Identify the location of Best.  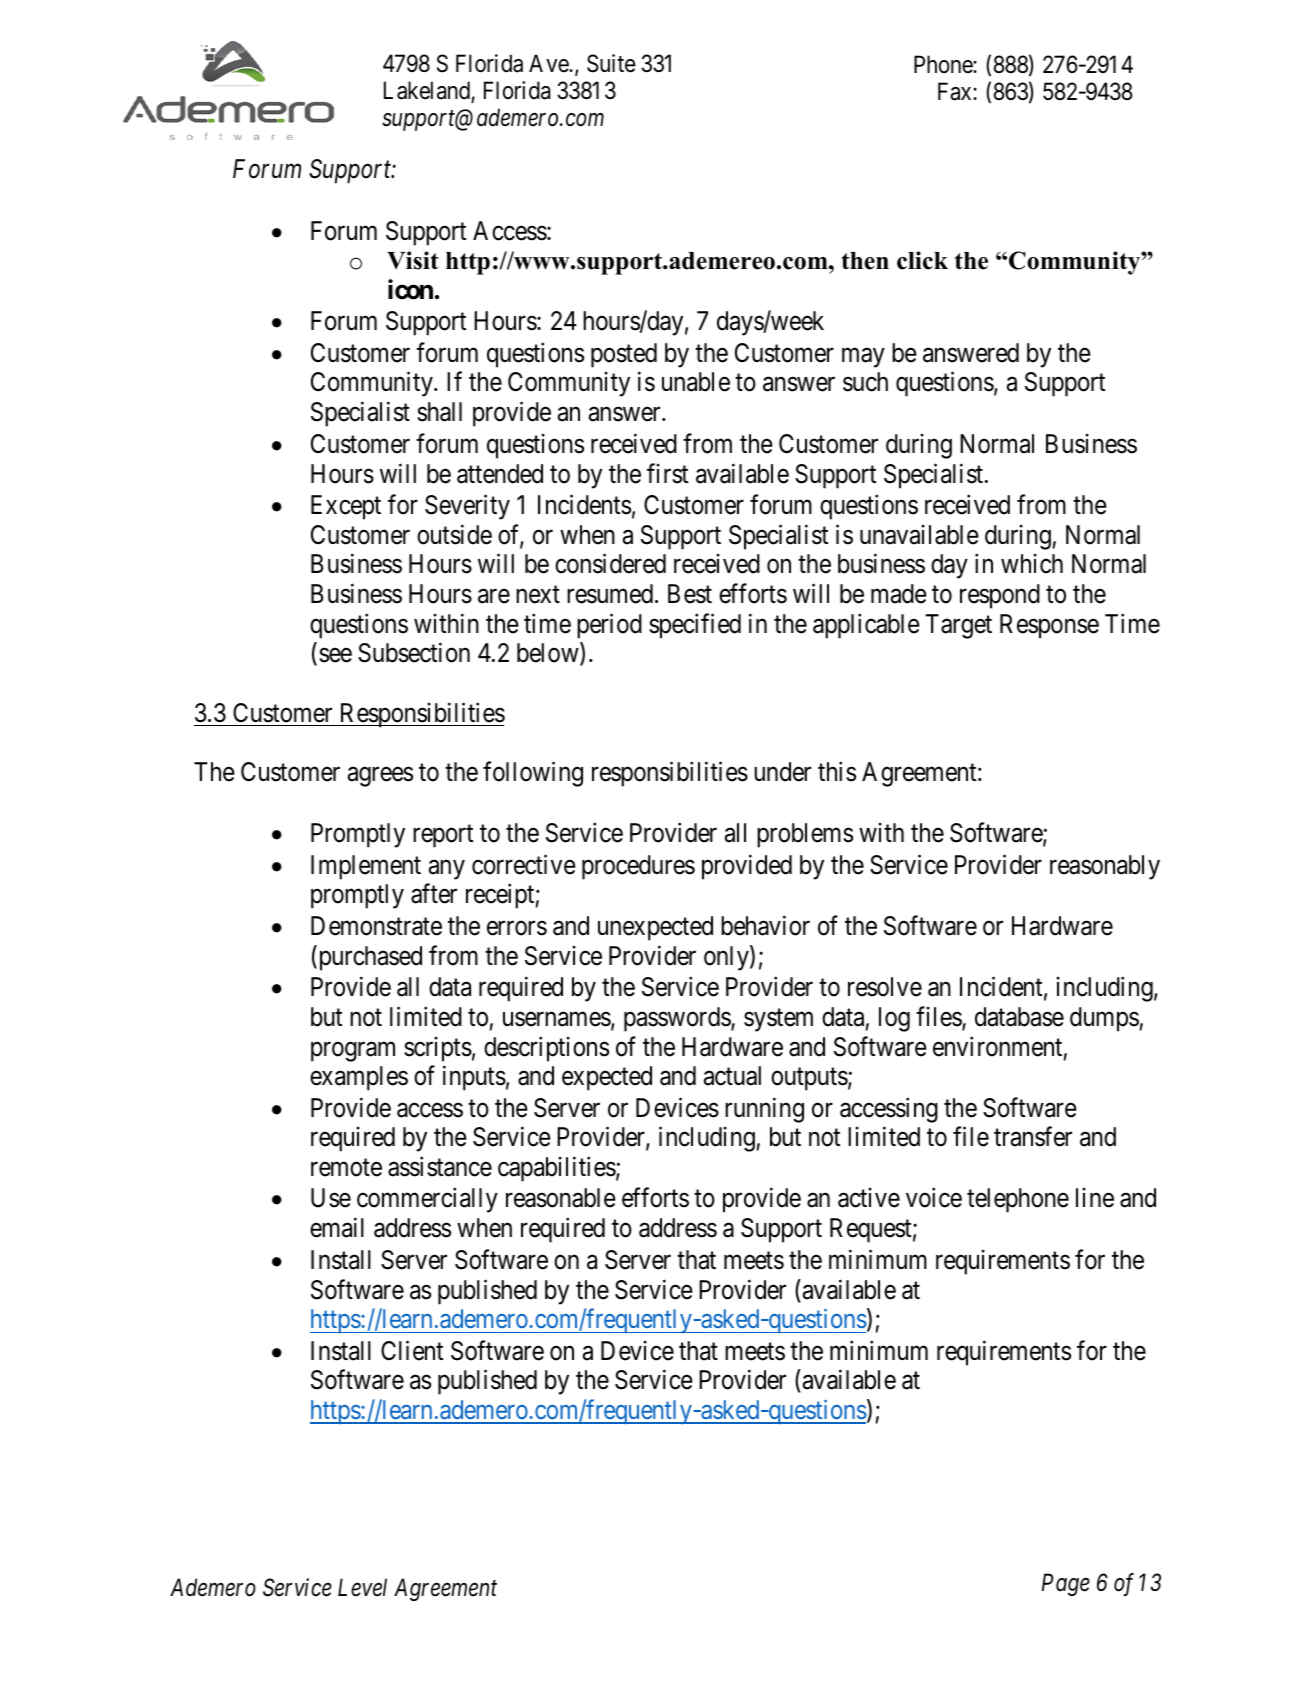
(690, 594).
